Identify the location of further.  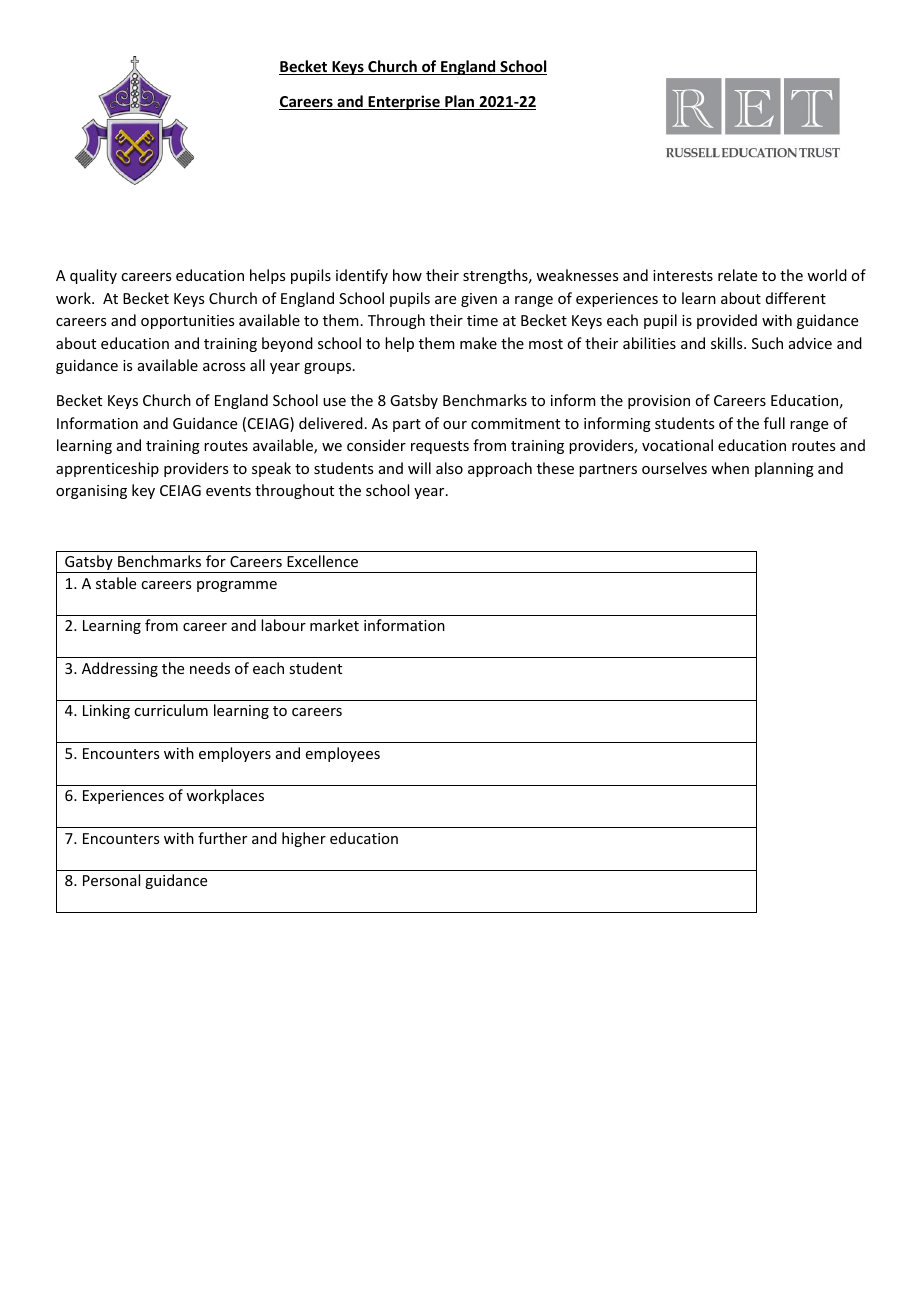
(222, 838).
